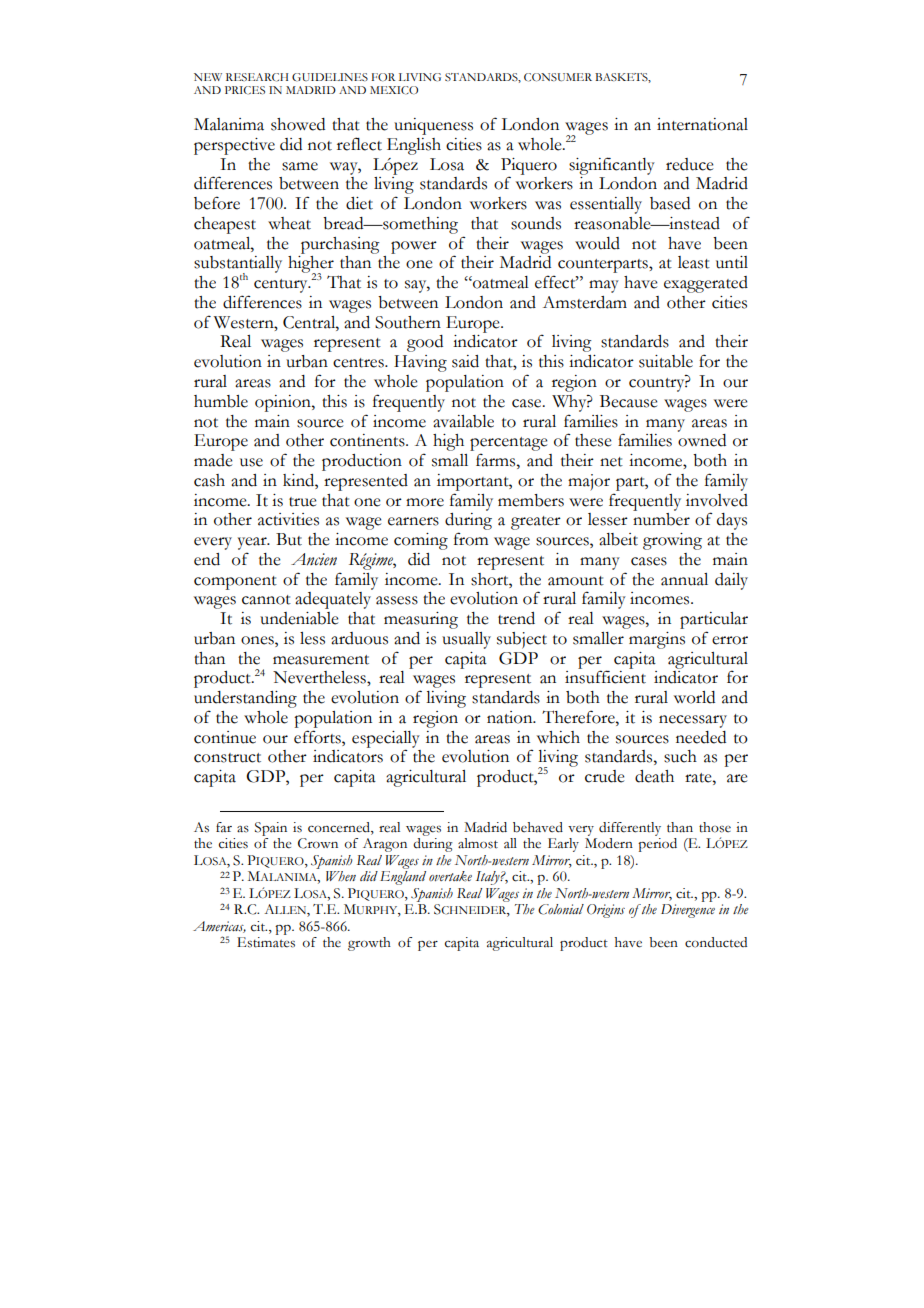 The height and width of the document is (1308, 924). Describe the element at coordinates (245, 90) in the document. I see `PRICES` at that location.
